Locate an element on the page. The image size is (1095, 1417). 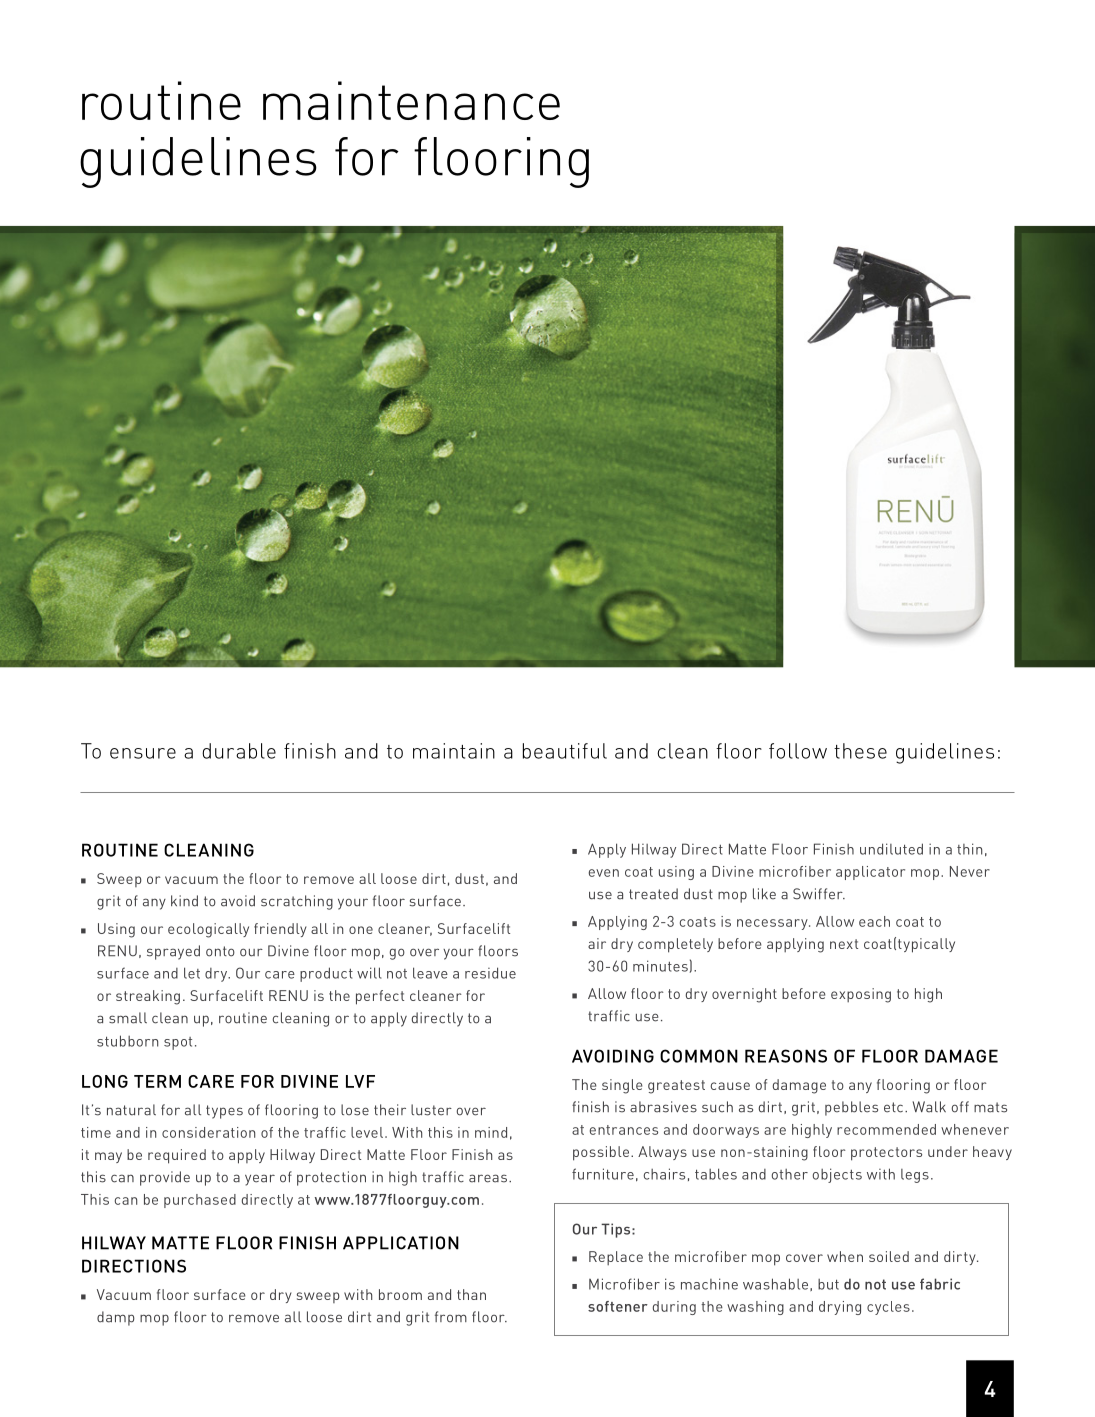
damp is located at coordinates (116, 1318).
